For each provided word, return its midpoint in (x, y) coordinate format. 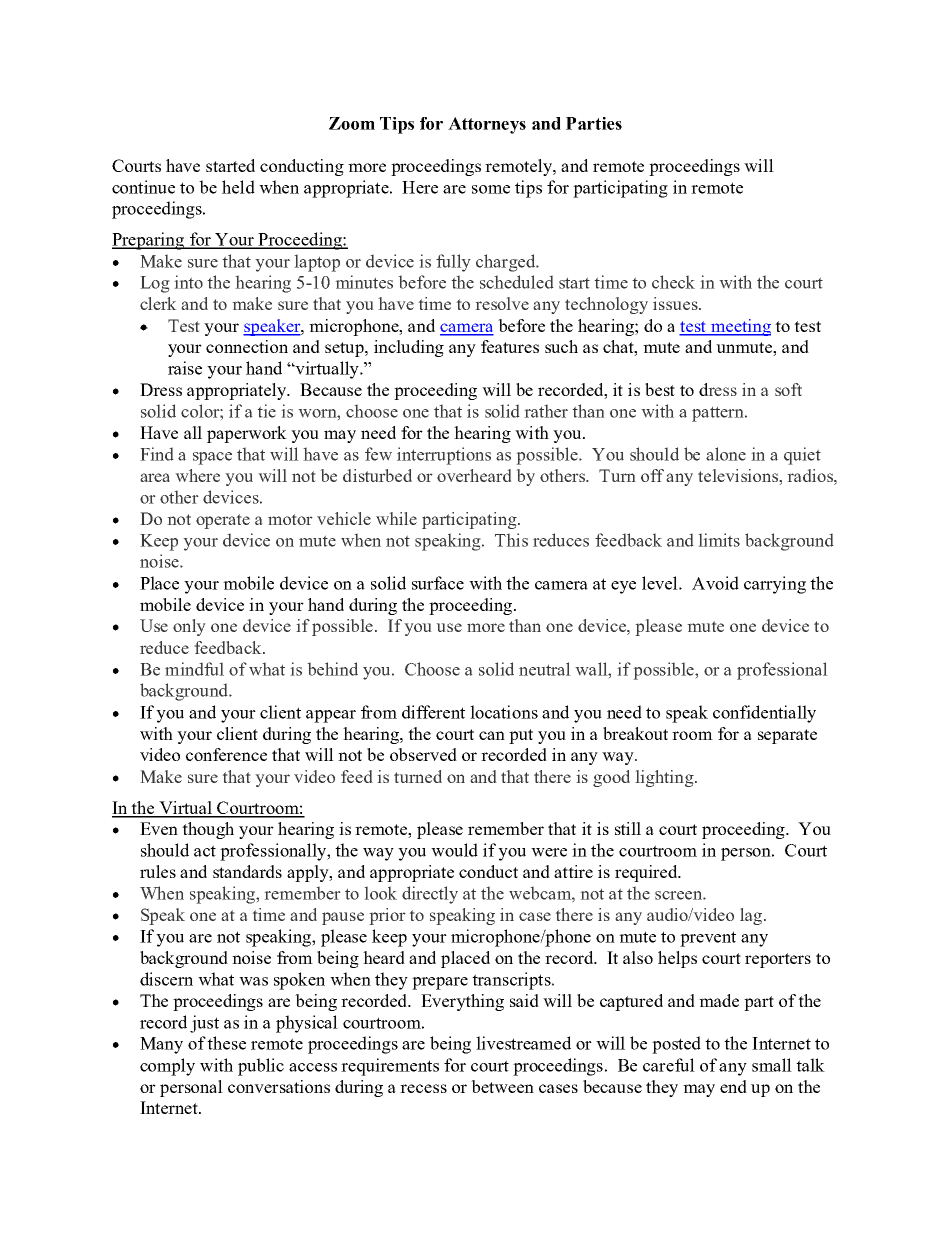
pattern (719, 414)
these (226, 1043)
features (510, 346)
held (238, 187)
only (189, 627)
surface (438, 583)
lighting (665, 778)
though (208, 830)
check (673, 282)
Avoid (715, 583)
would (454, 850)
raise (185, 368)
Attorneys (487, 125)
